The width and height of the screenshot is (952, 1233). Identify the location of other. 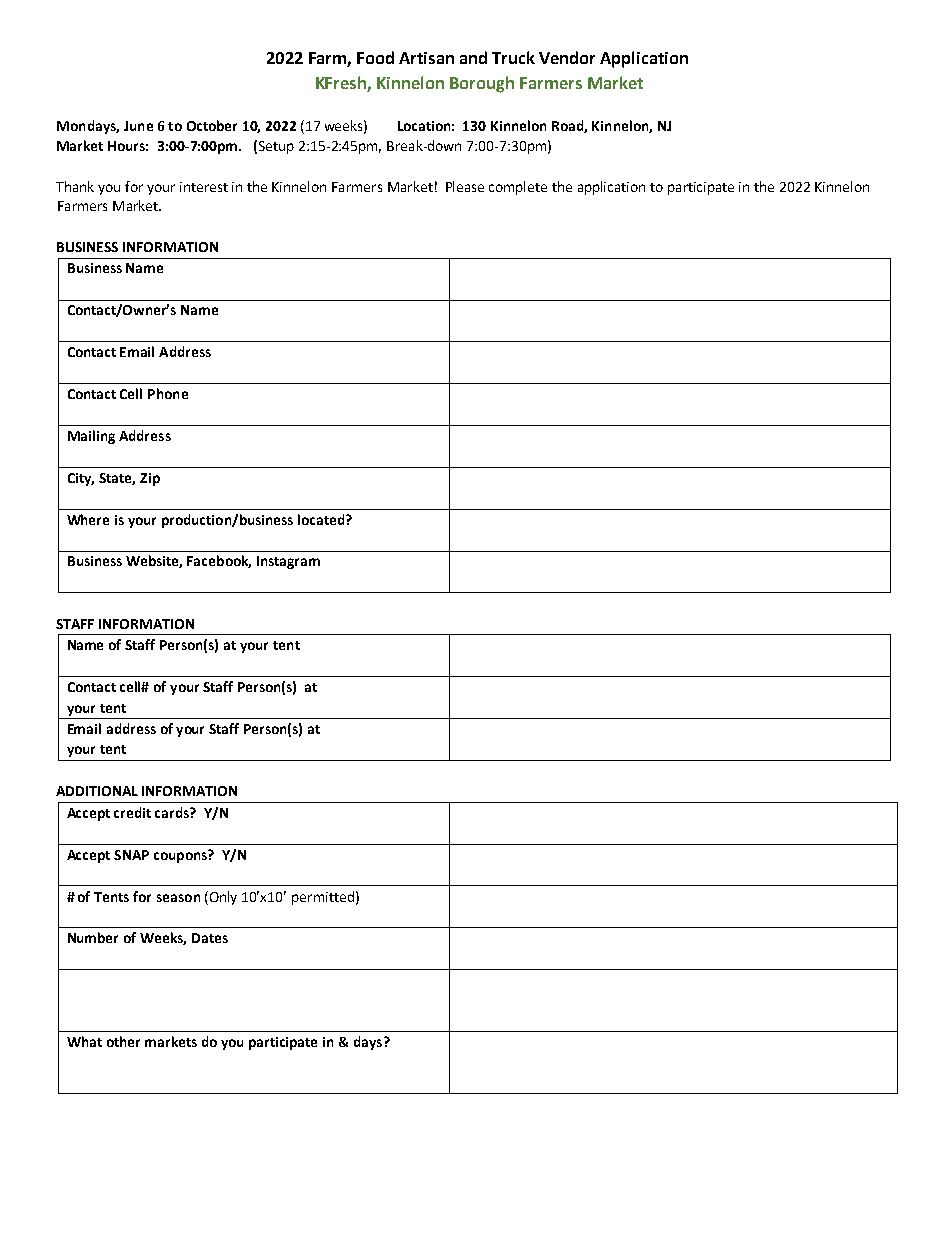
(123, 1041).
